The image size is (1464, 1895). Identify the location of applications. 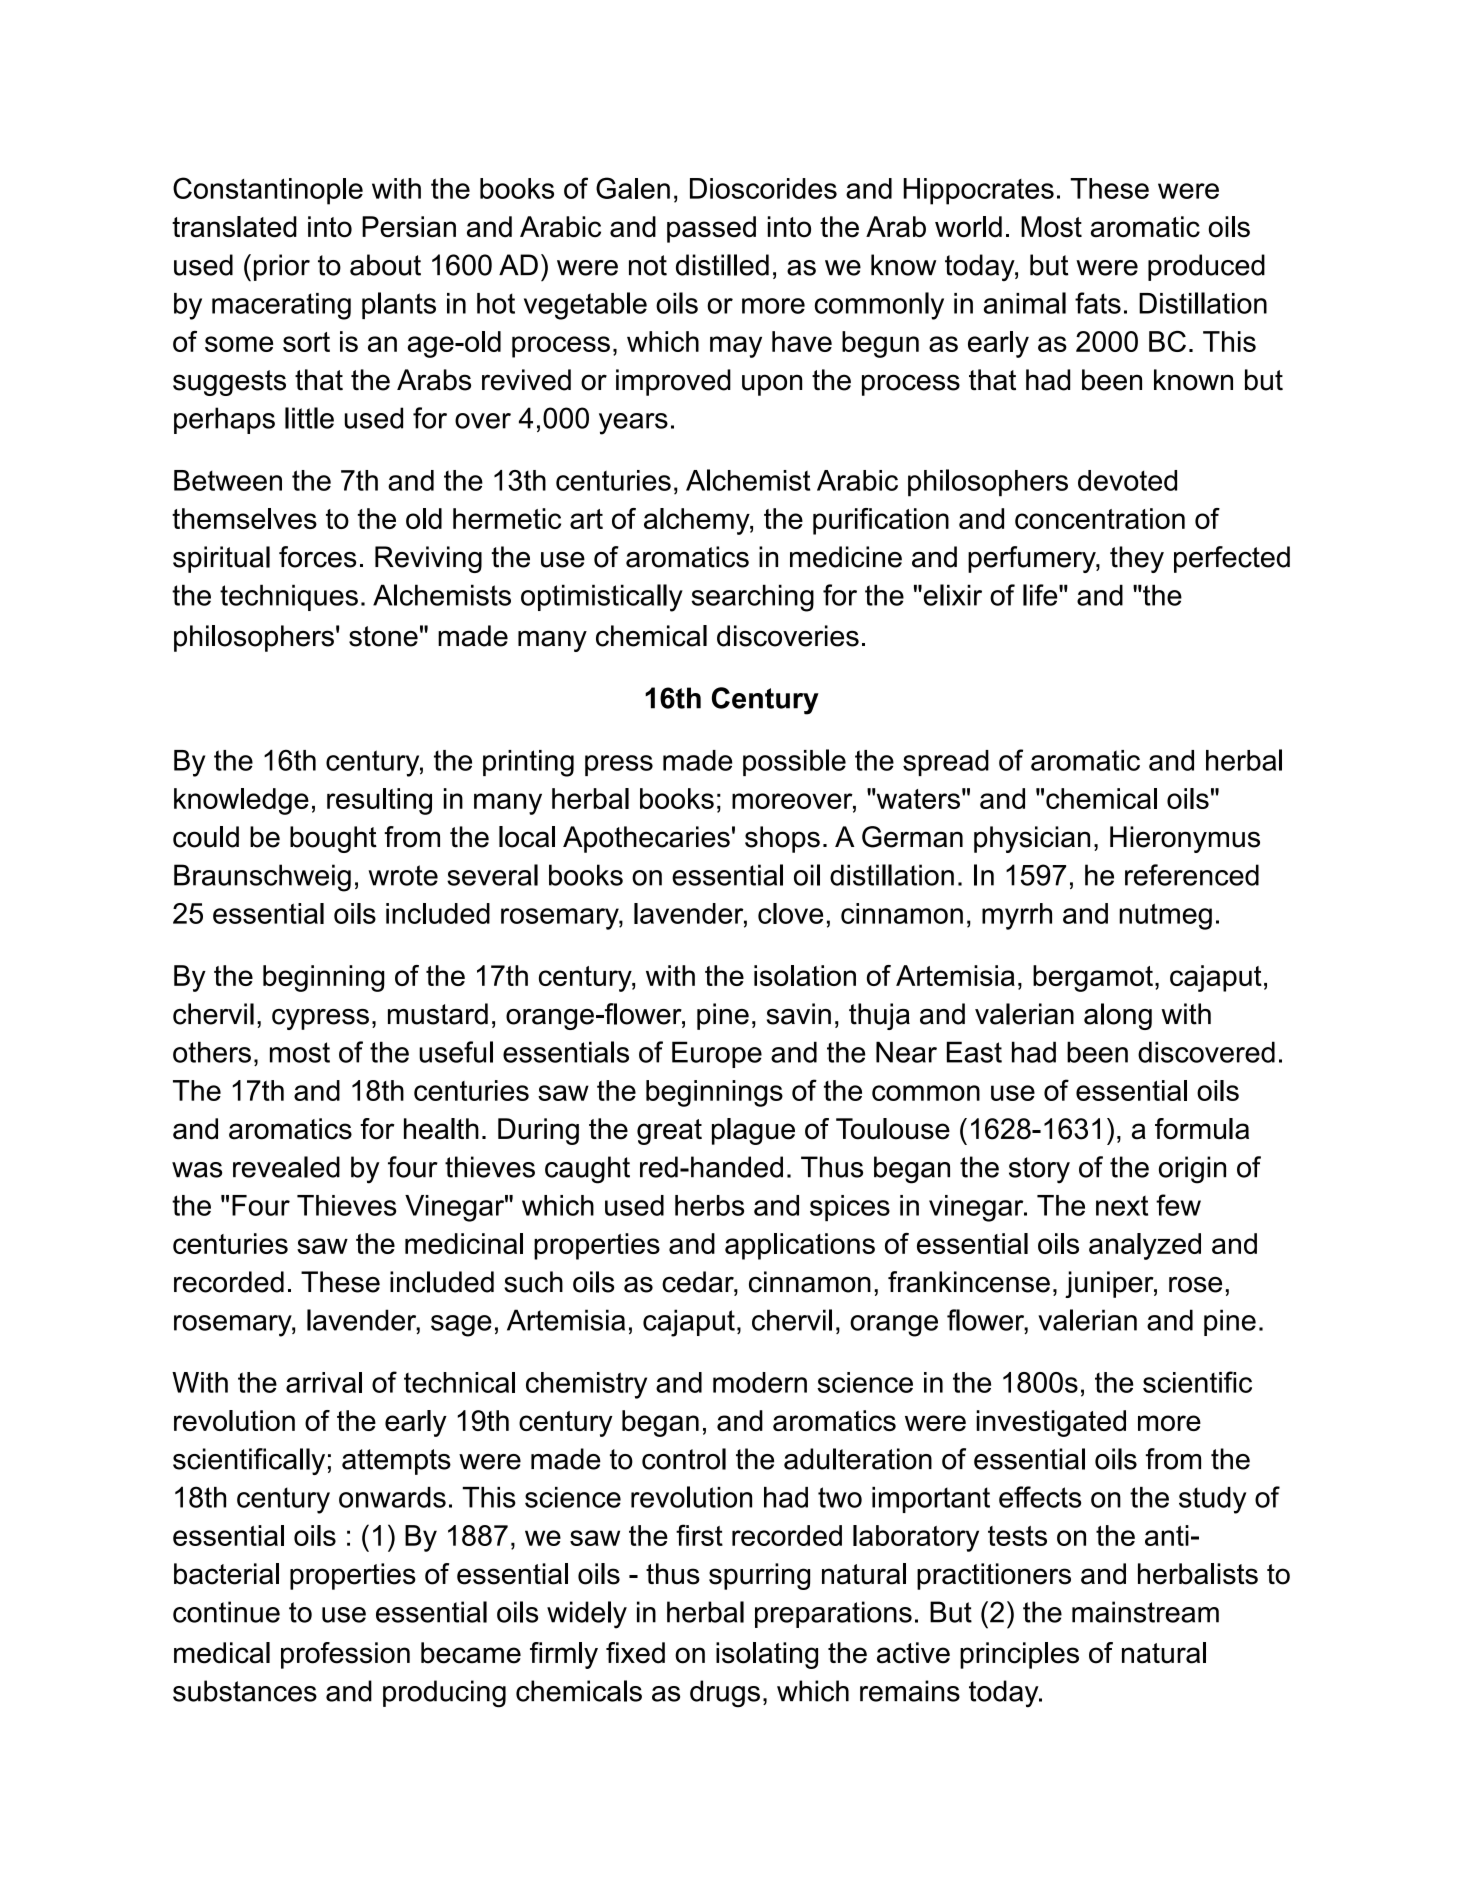
(800, 1246).
